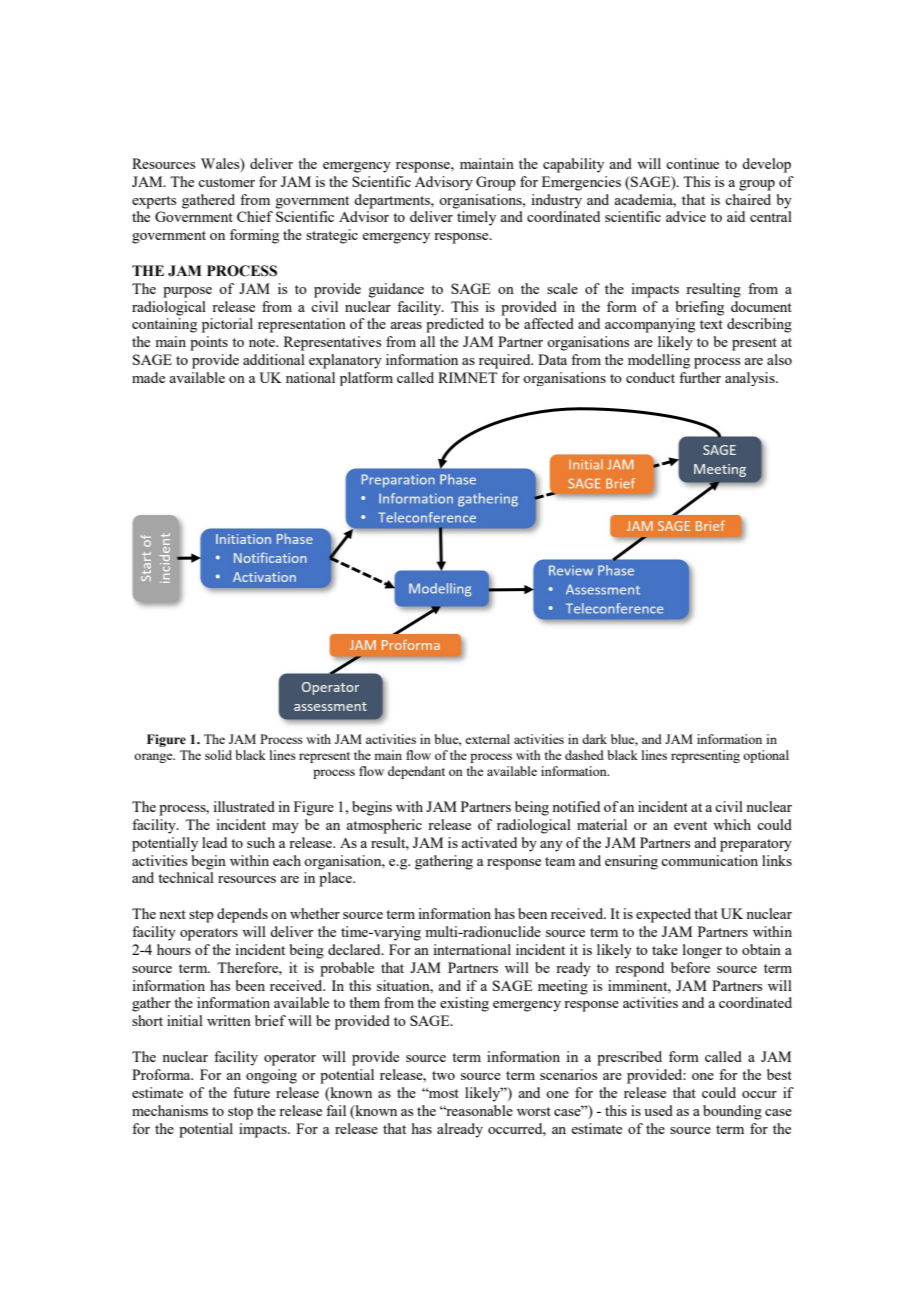 The height and width of the page is (1308, 924). Describe the element at coordinates (686, 216) in the page. I see `advice` at that location.
